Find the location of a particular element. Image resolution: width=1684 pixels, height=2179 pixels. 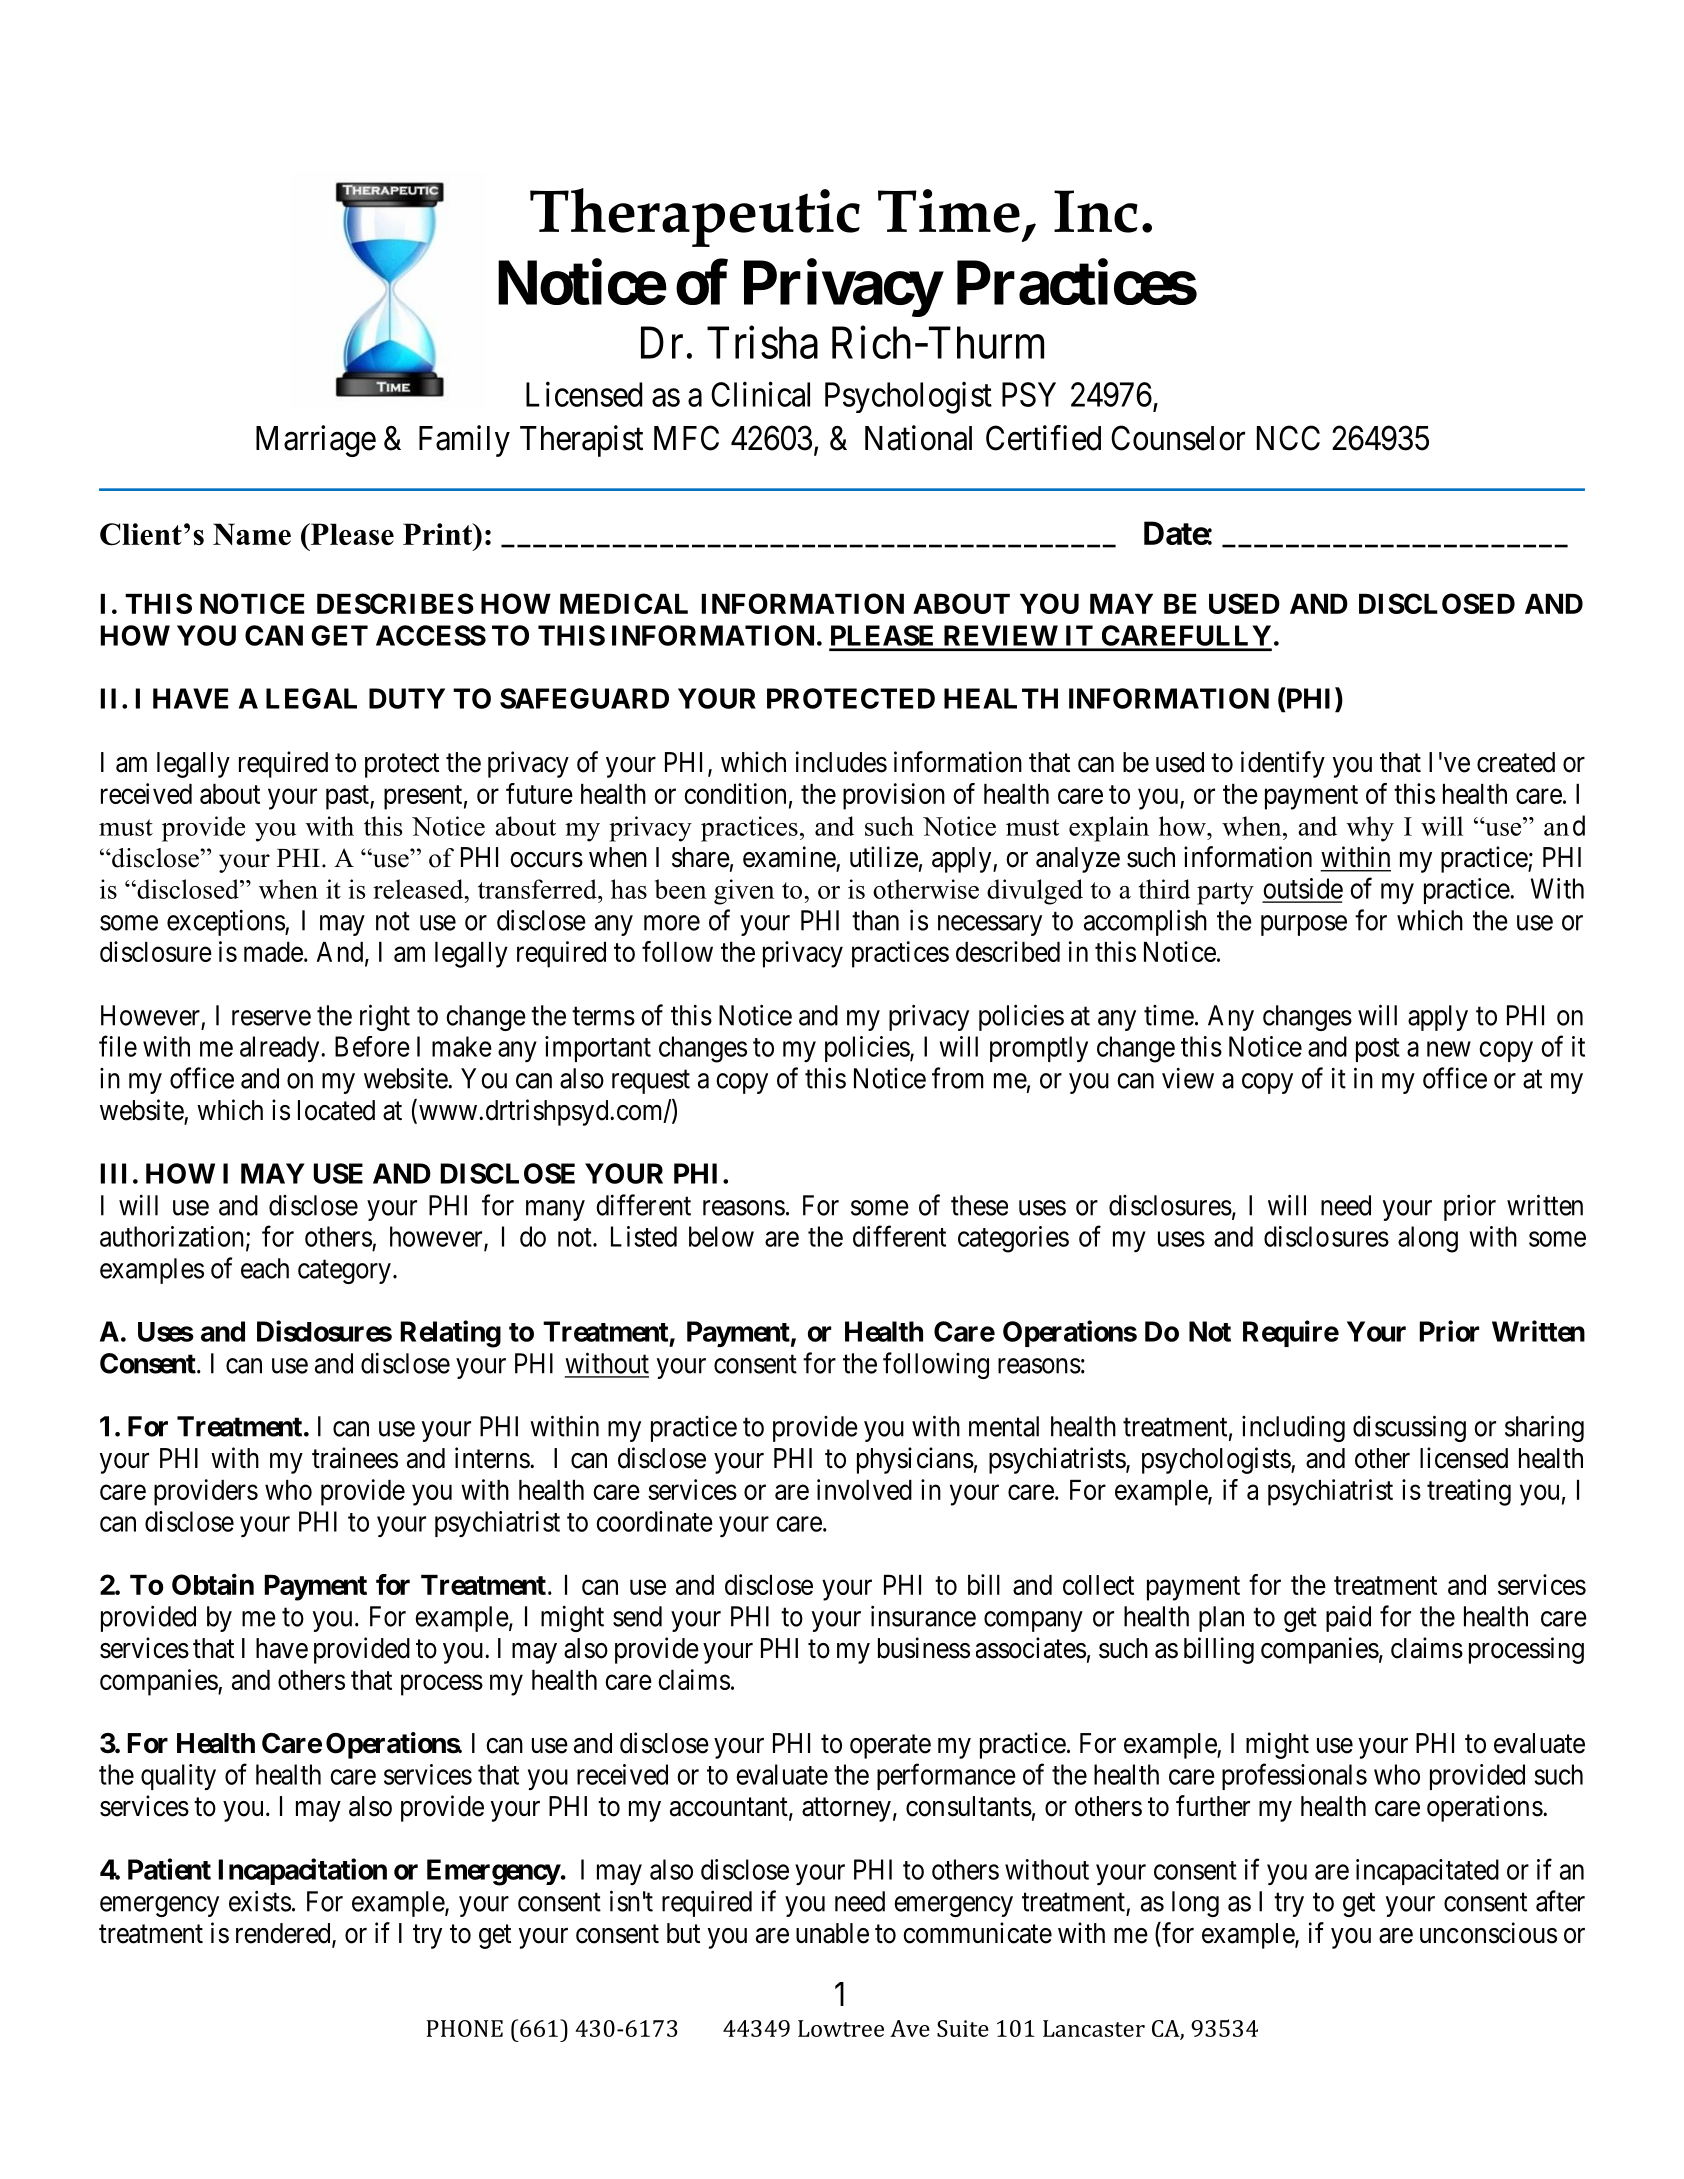

post is located at coordinates (1378, 1050).
